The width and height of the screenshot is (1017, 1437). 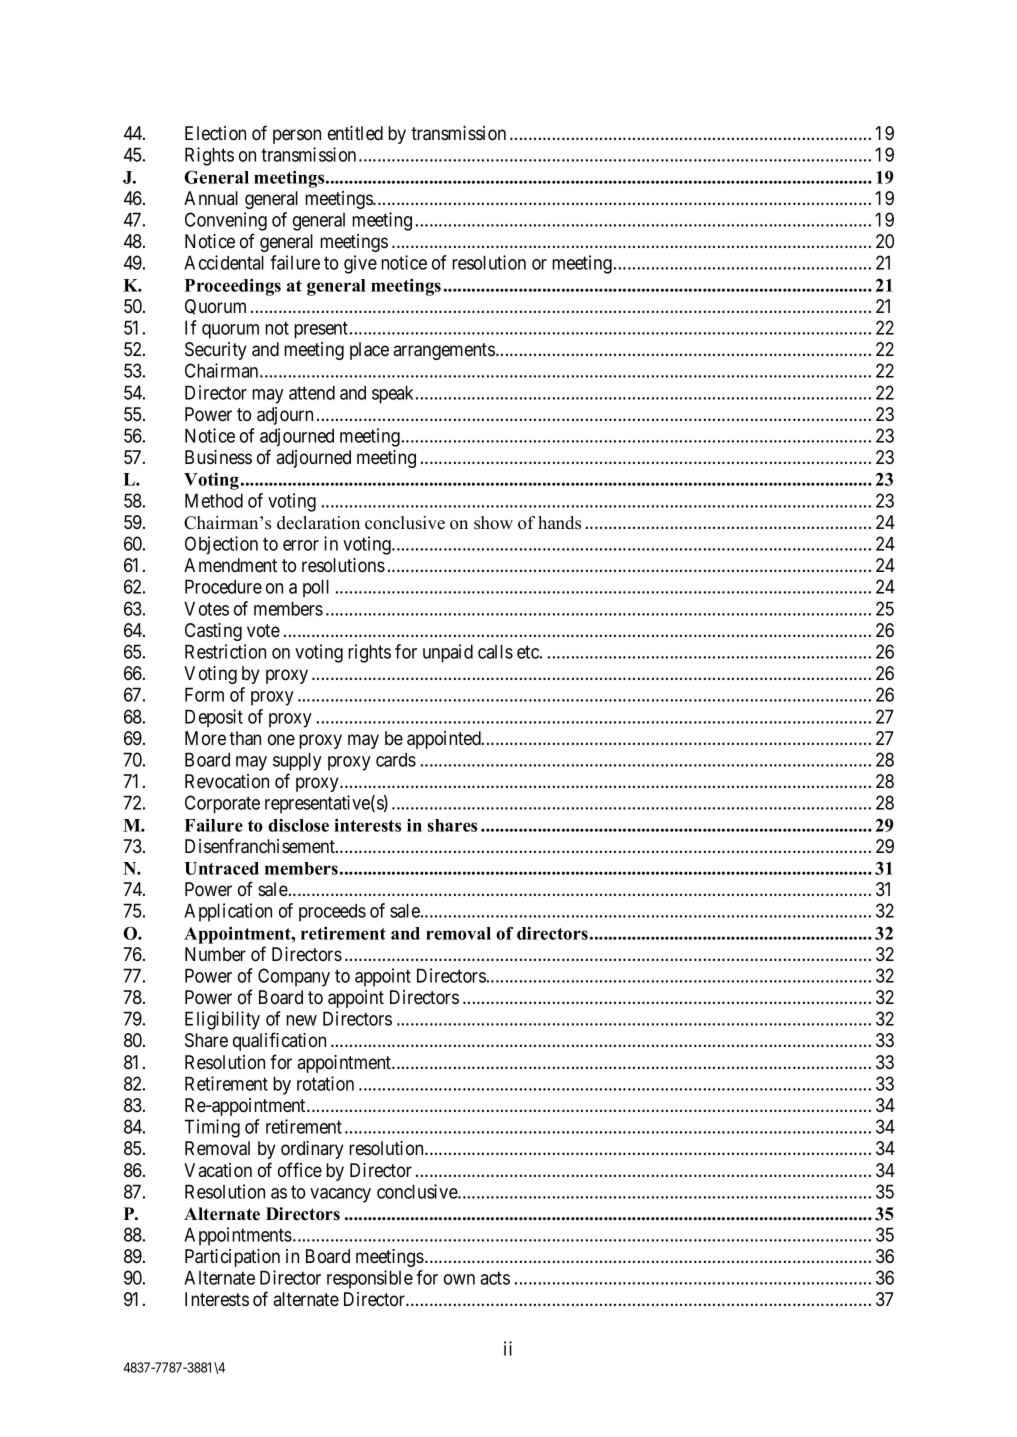 I want to click on responsible, so click(x=370, y=1279).
